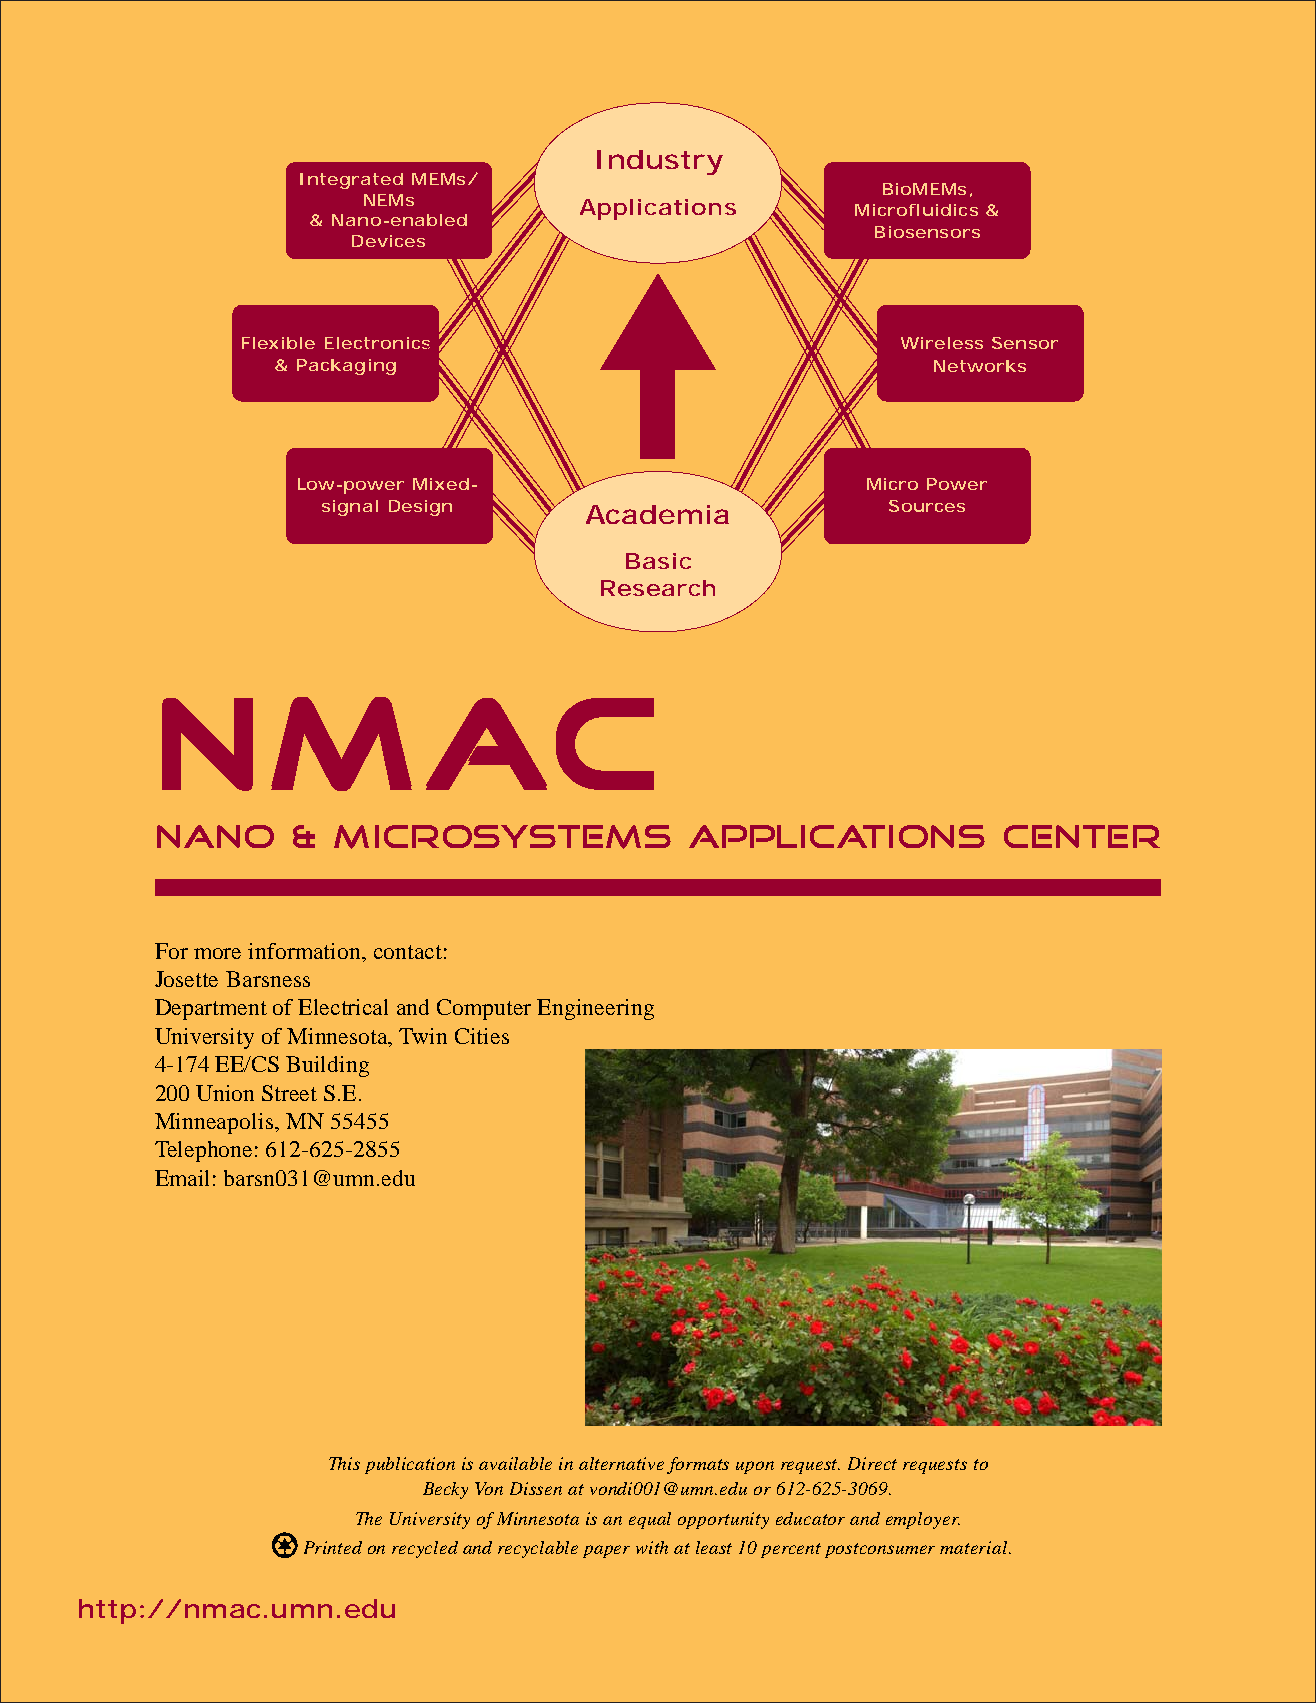  Describe the element at coordinates (333, 1547) in the page. I see `Printed` at that location.
